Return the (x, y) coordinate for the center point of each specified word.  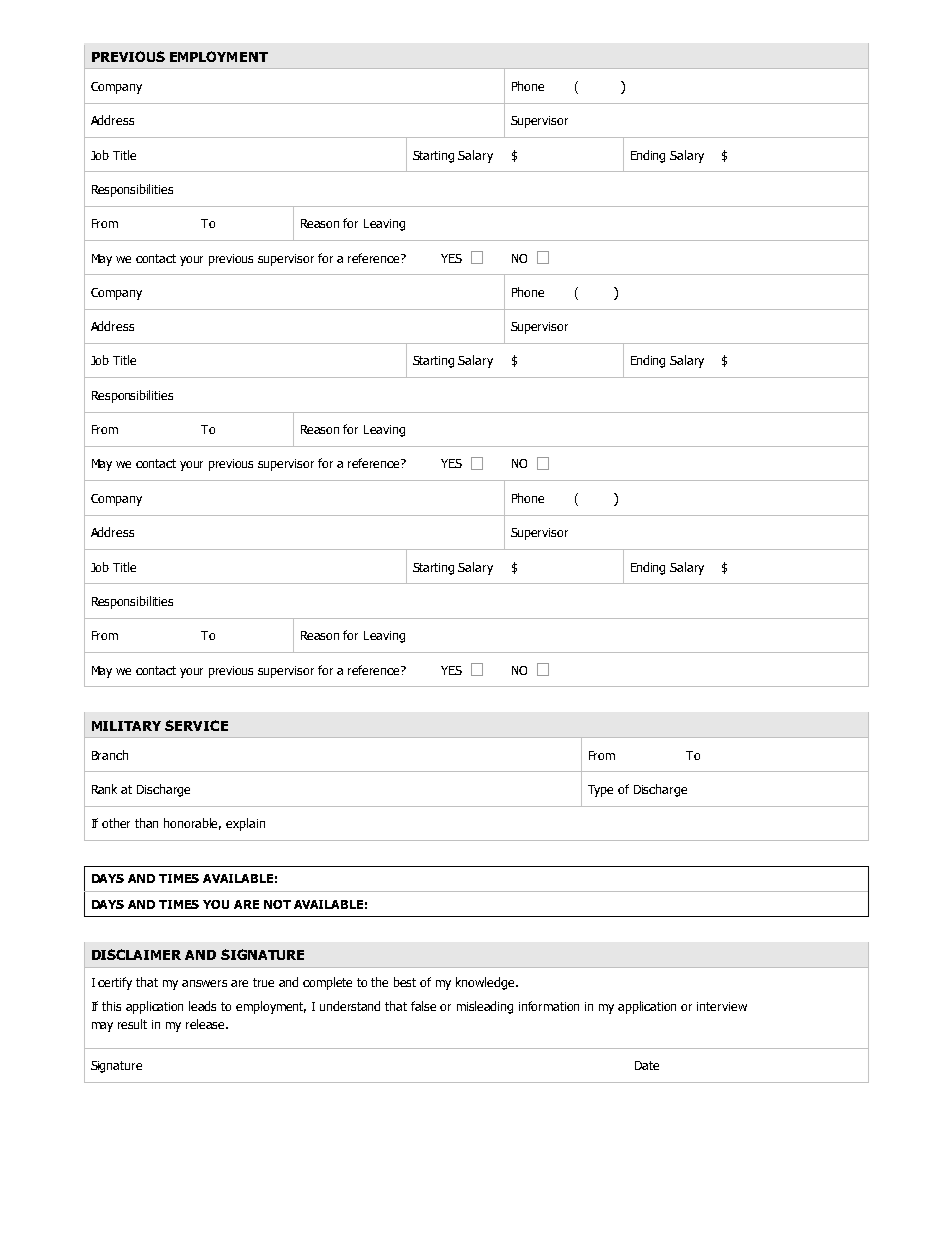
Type (600, 791)
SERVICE (196, 725)
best (405, 982)
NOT (277, 904)
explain (245, 824)
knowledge (486, 983)
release (206, 1024)
